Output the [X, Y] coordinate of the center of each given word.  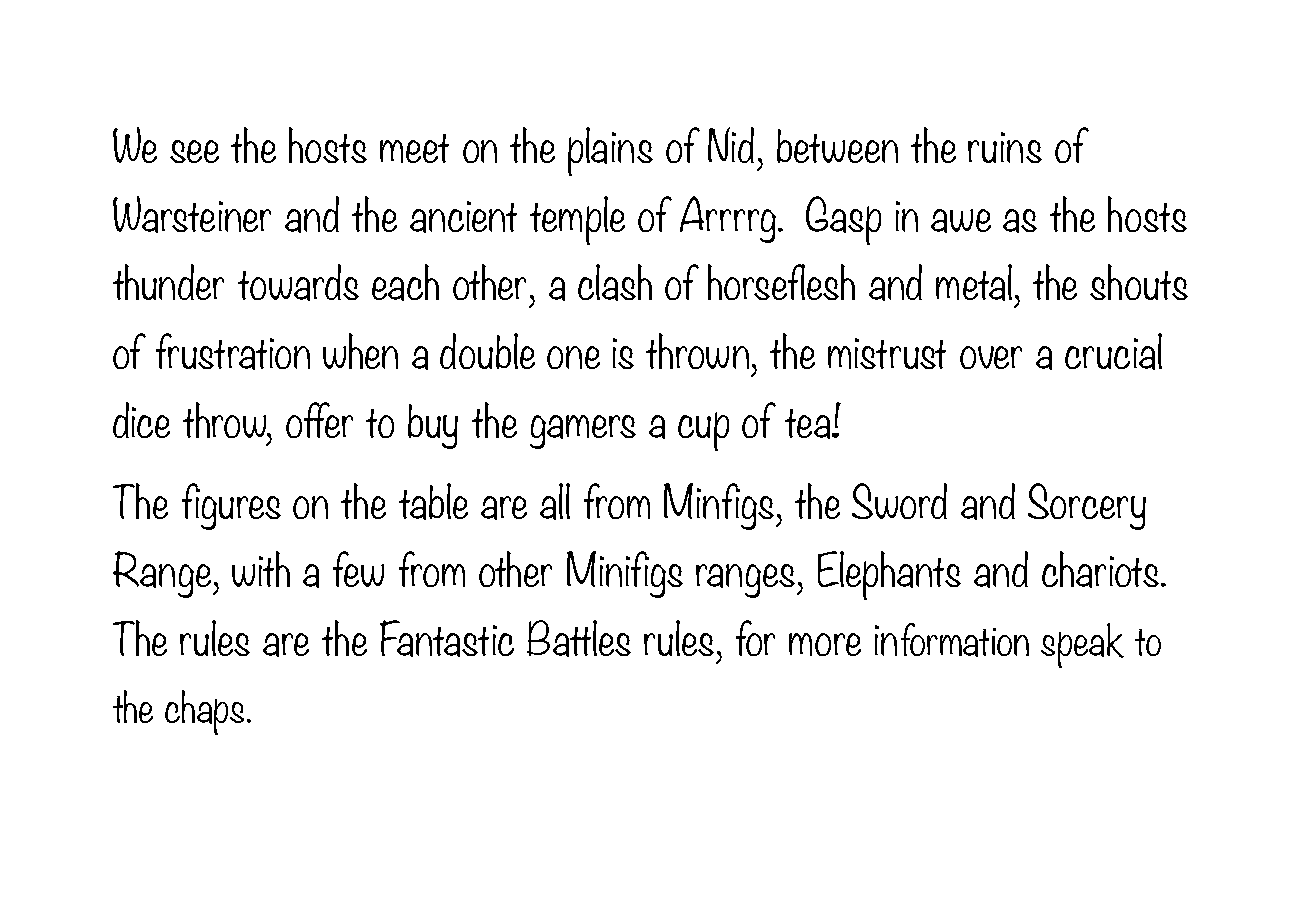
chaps [206, 712]
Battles [579, 638]
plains [610, 151]
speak [1082, 645]
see [194, 151]
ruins [1005, 147]
